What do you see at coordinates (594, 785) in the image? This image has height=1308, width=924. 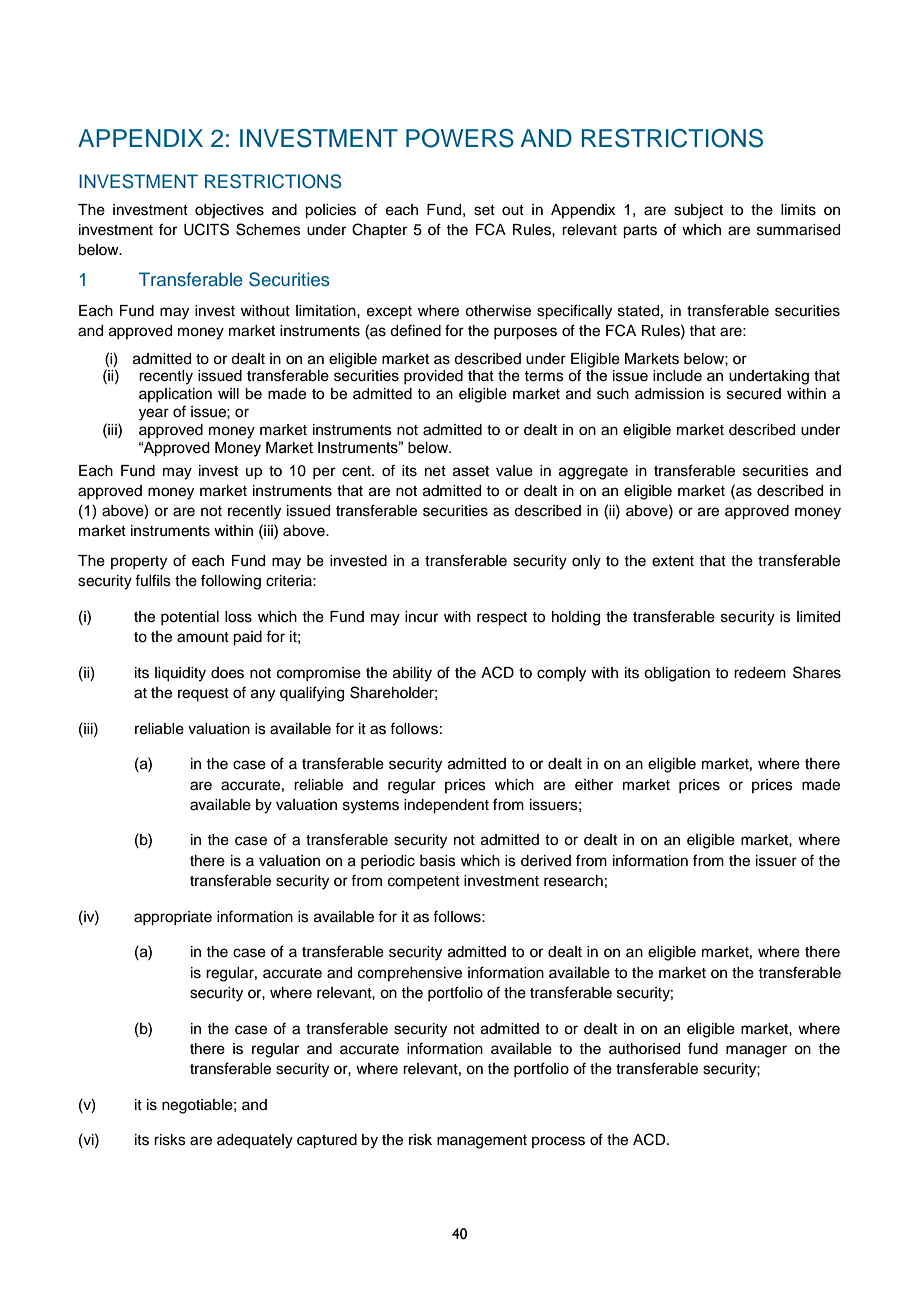 I see `either` at bounding box center [594, 785].
